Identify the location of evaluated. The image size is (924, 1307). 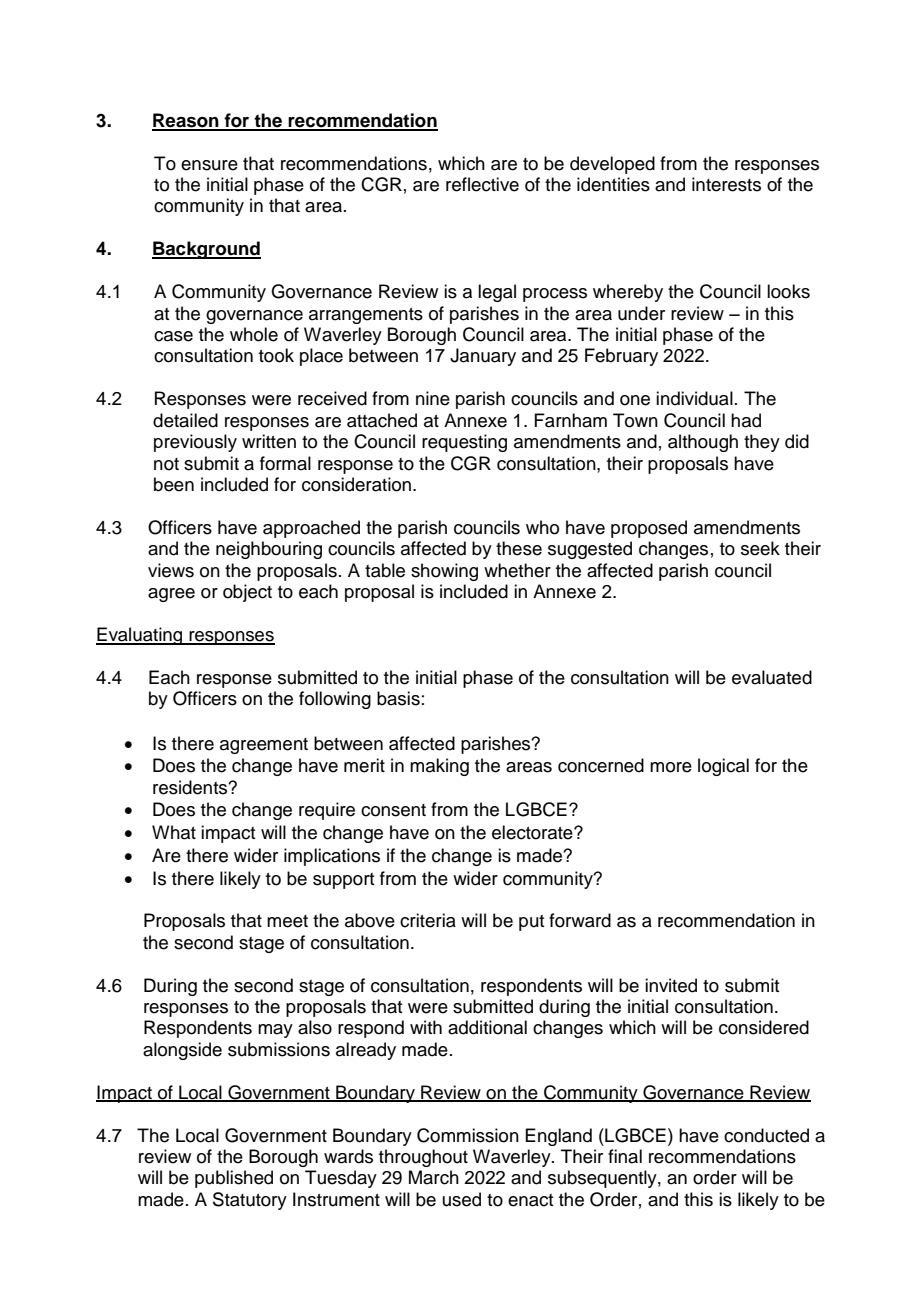
(772, 677).
